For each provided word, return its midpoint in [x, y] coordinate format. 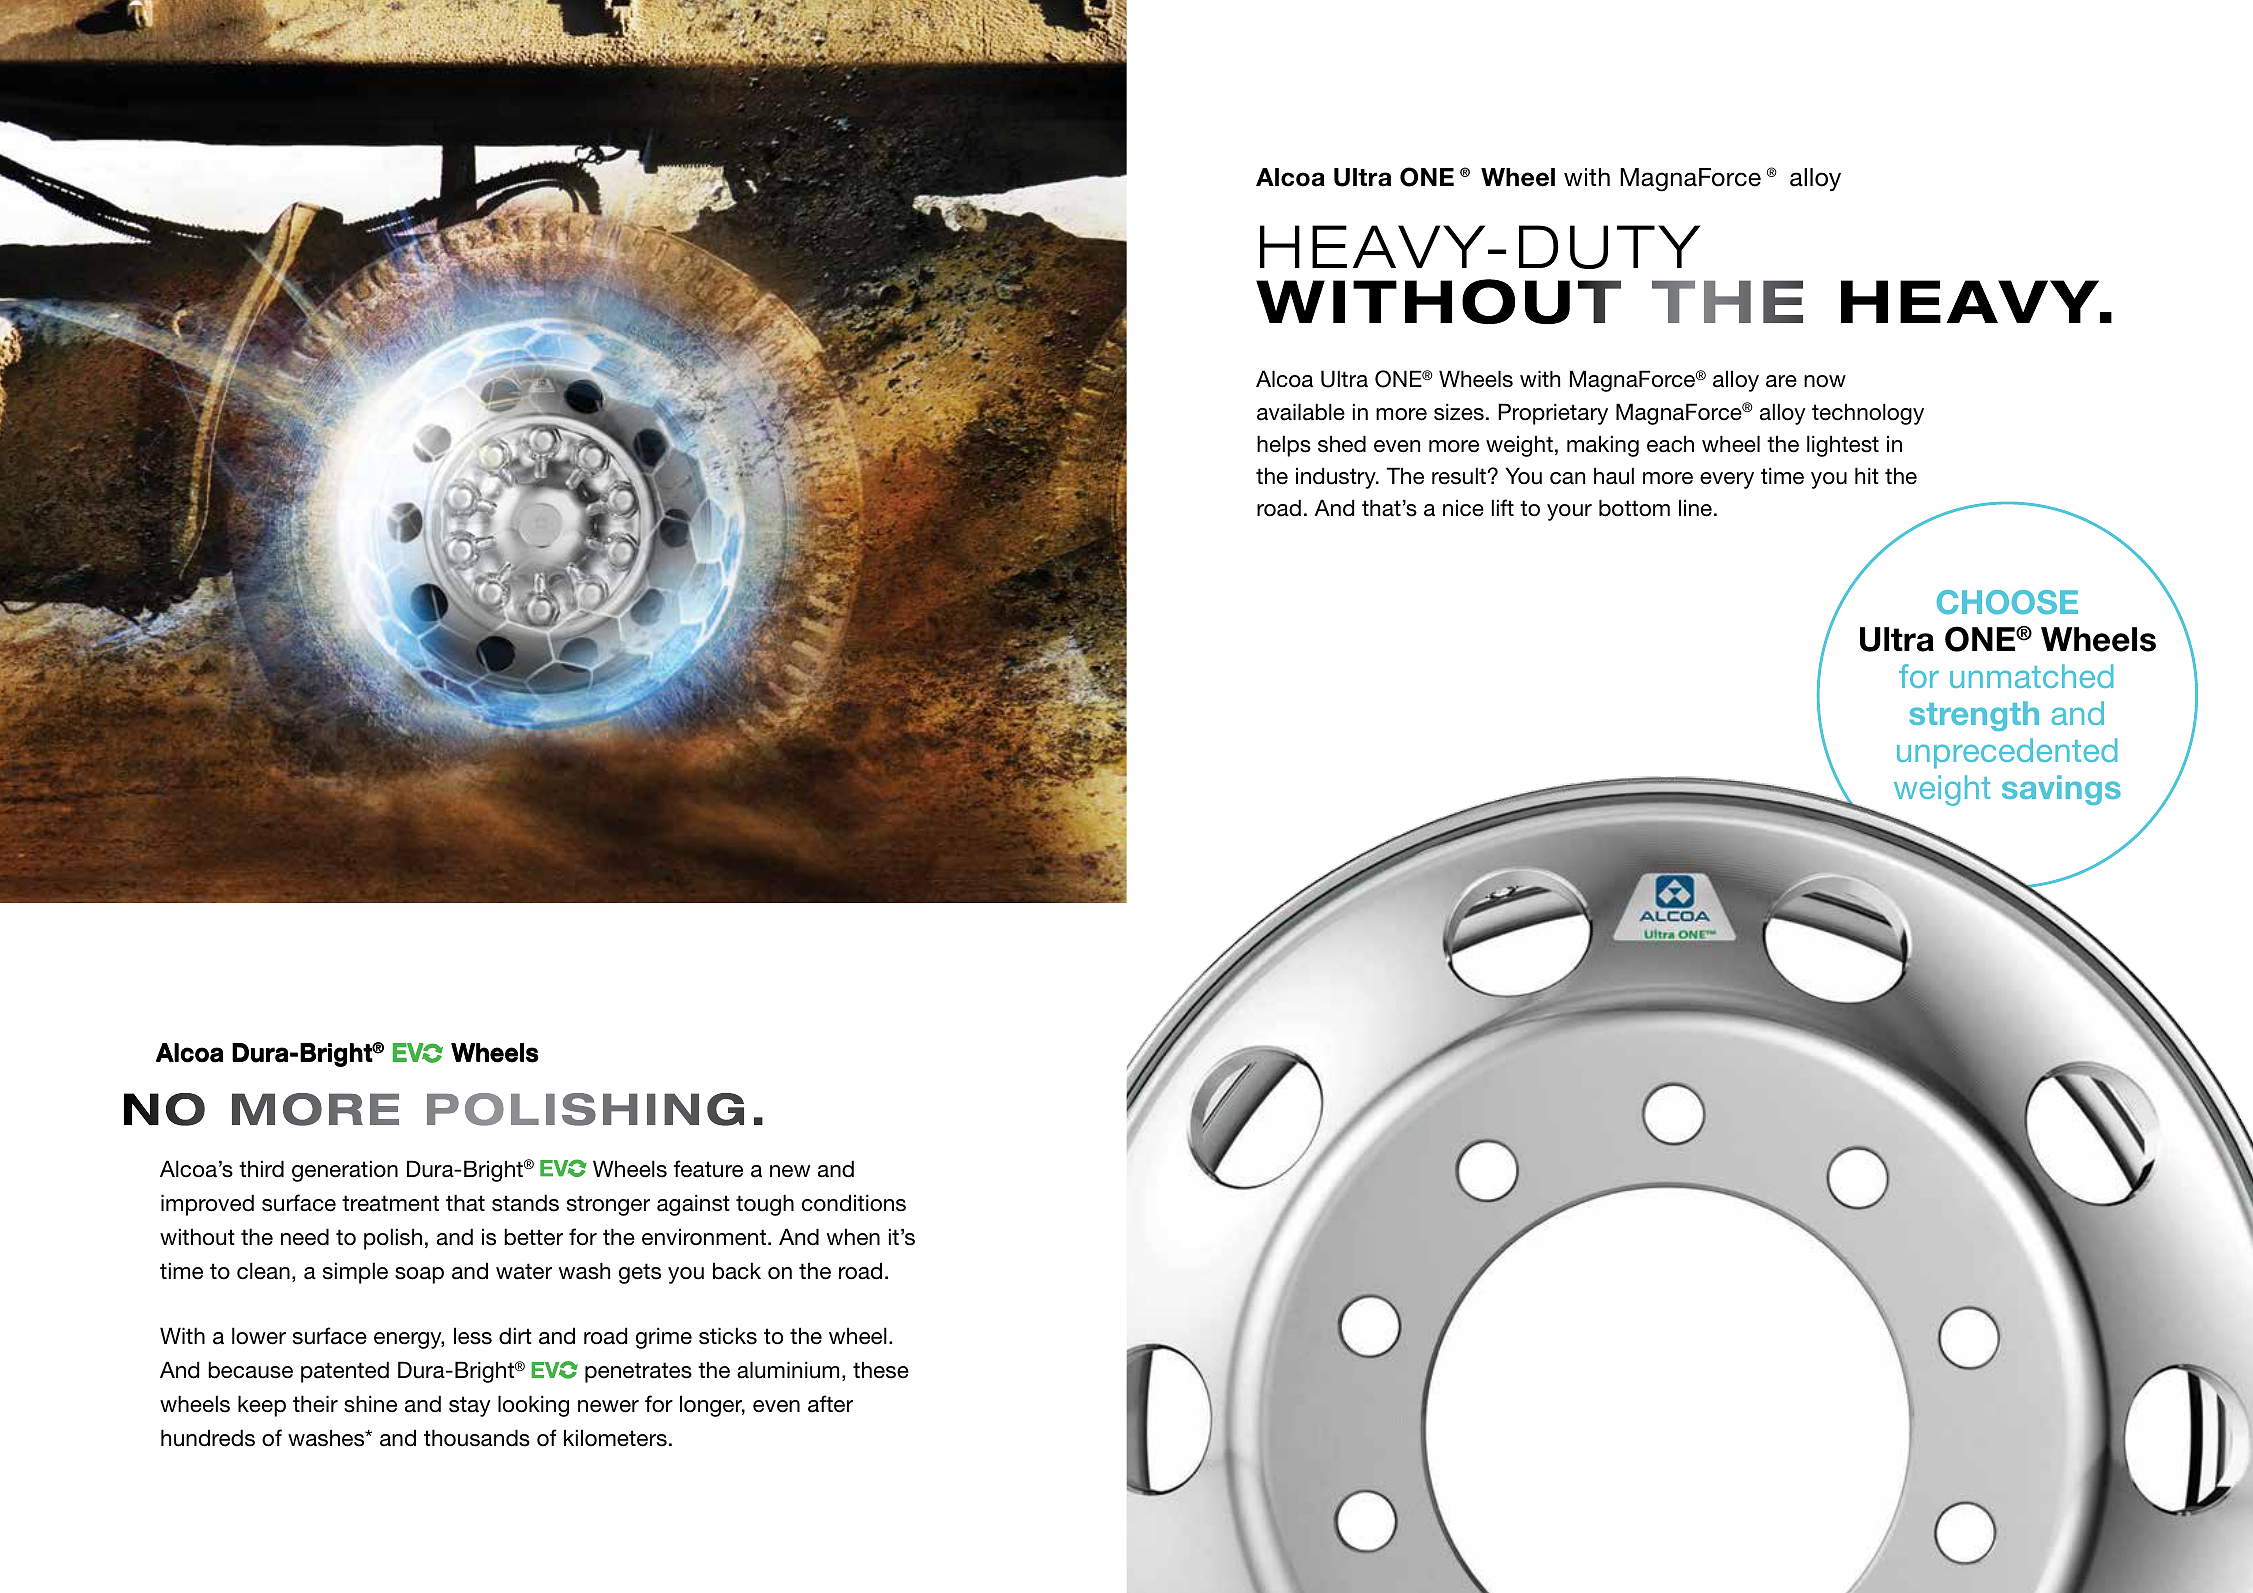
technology [1868, 414]
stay [470, 1406]
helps [1284, 446]
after [830, 1404]
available [1301, 412]
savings [2061, 790]
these [881, 1370]
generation [345, 1171]
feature [708, 1169]
